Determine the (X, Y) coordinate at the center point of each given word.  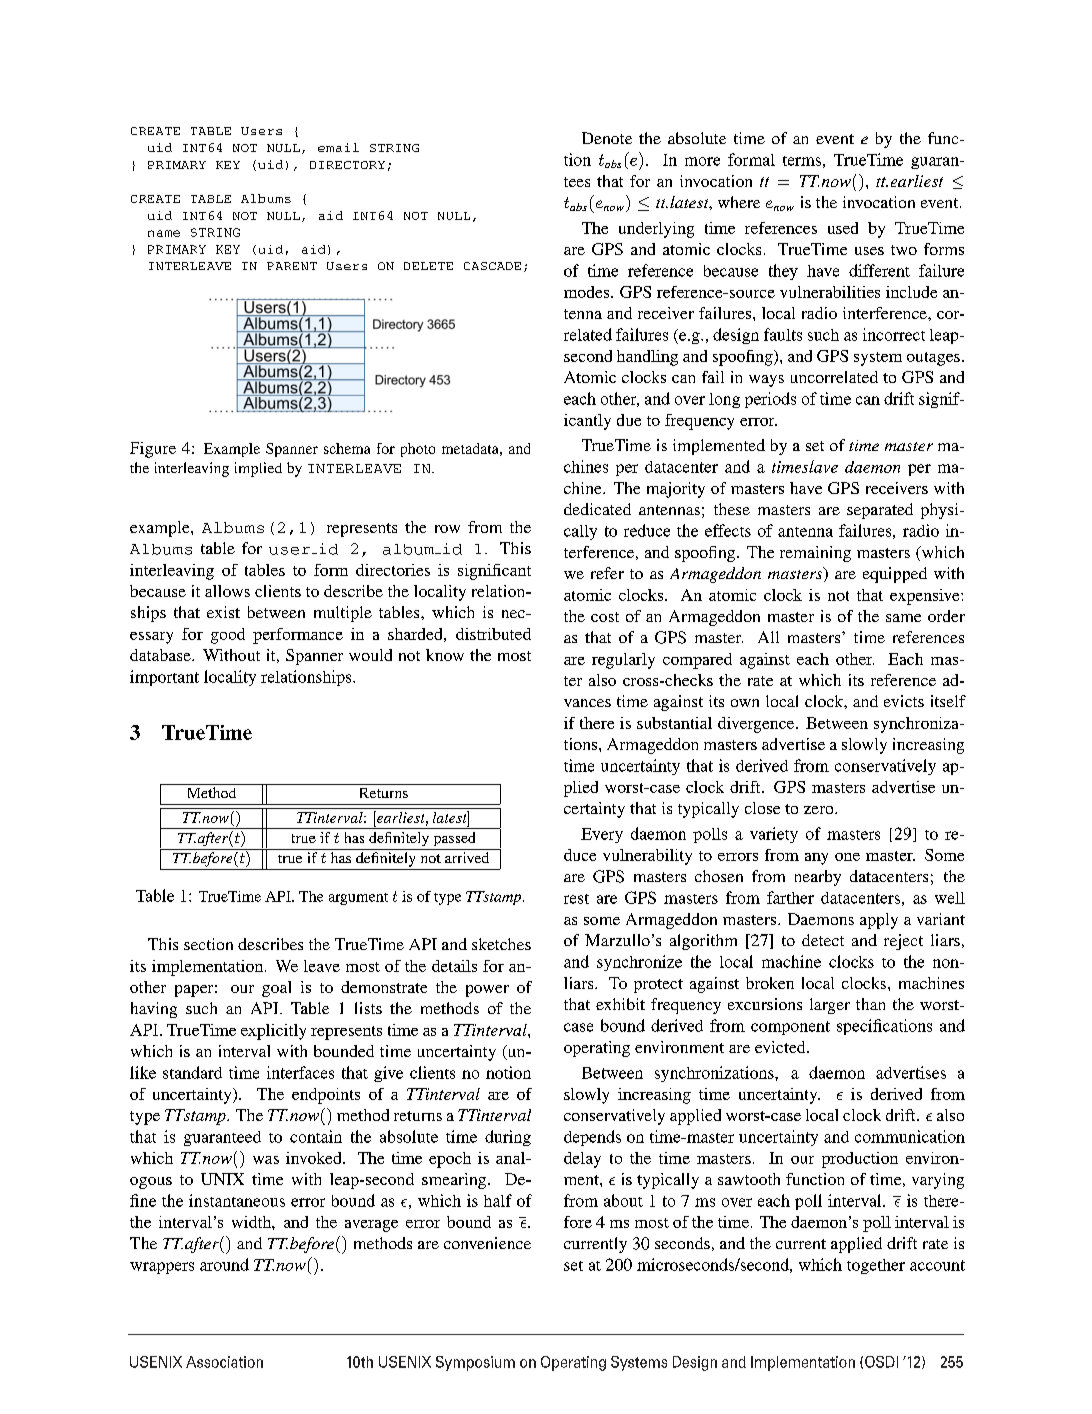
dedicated (597, 509)
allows (227, 591)
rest (576, 899)
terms (802, 161)
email (338, 147)
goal (276, 989)
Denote (607, 138)
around (224, 1264)
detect (823, 940)
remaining (815, 554)
